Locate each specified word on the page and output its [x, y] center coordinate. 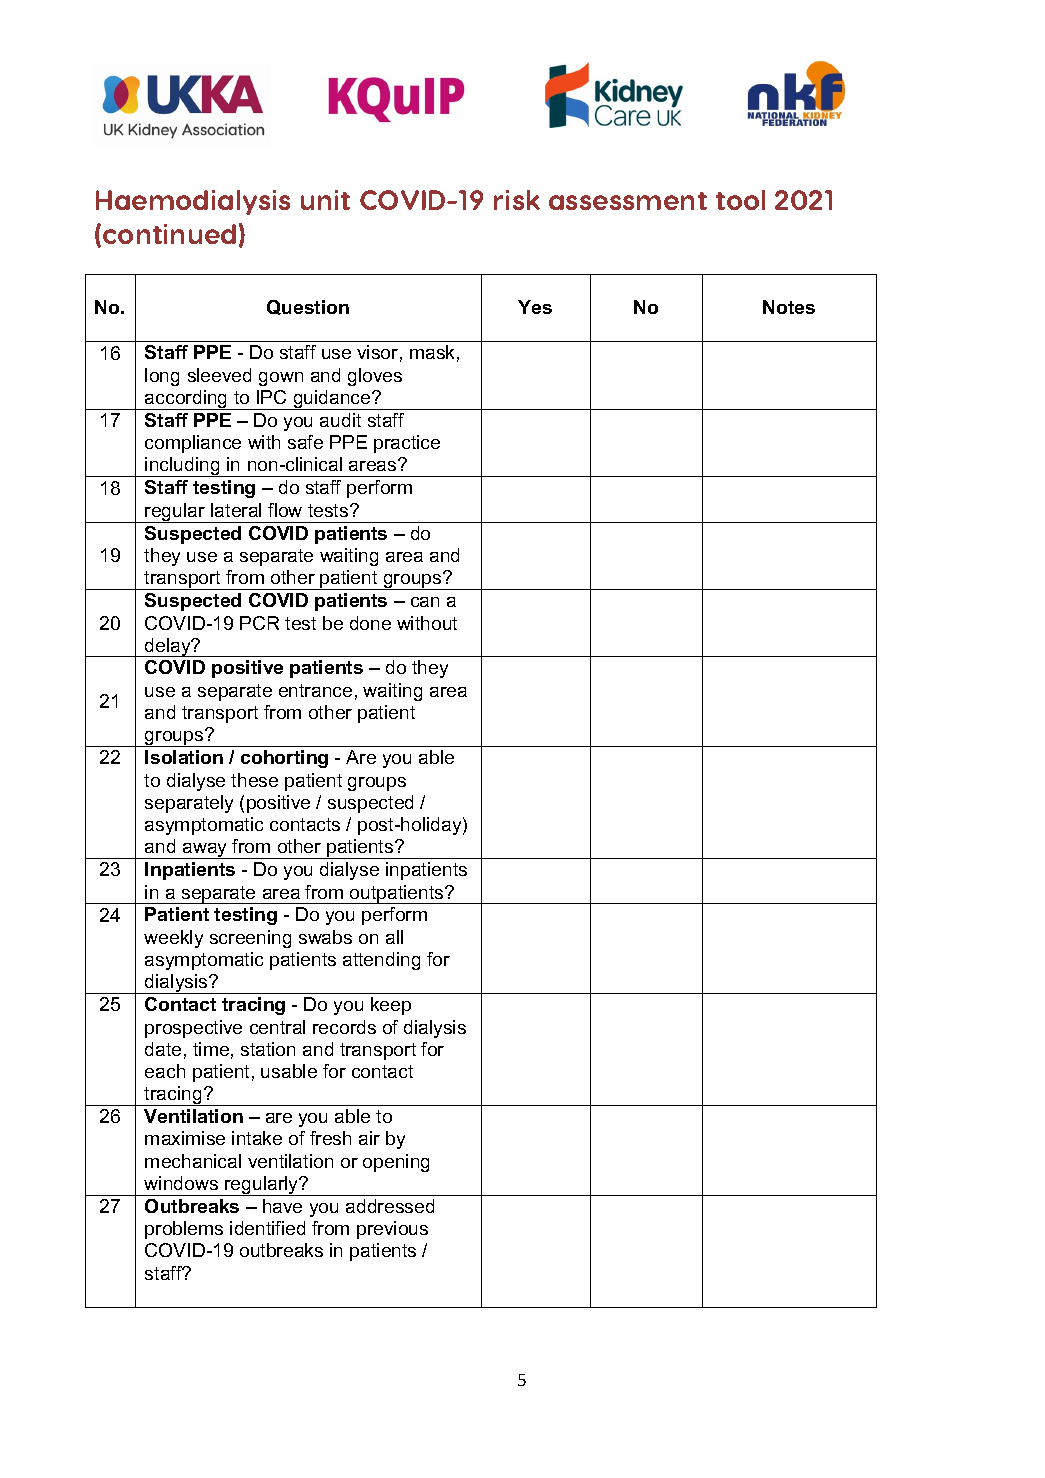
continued [169, 234]
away [205, 851]
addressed [390, 1206]
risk [517, 200]
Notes [789, 307]
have [282, 1206]
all [394, 937]
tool [740, 200]
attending [381, 961]
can [425, 602]
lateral [236, 510]
